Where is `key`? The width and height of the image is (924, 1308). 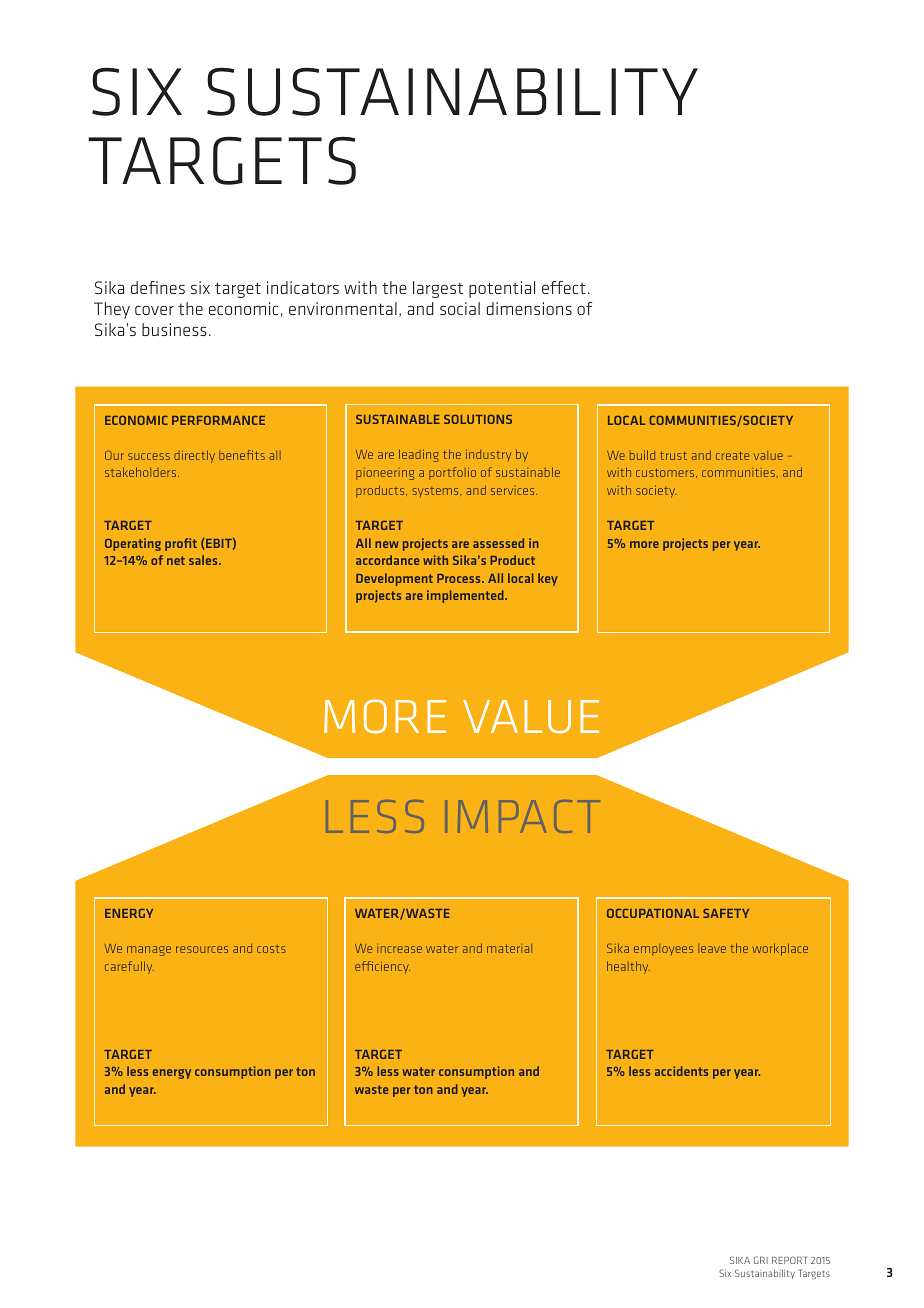 key is located at coordinates (548, 579).
